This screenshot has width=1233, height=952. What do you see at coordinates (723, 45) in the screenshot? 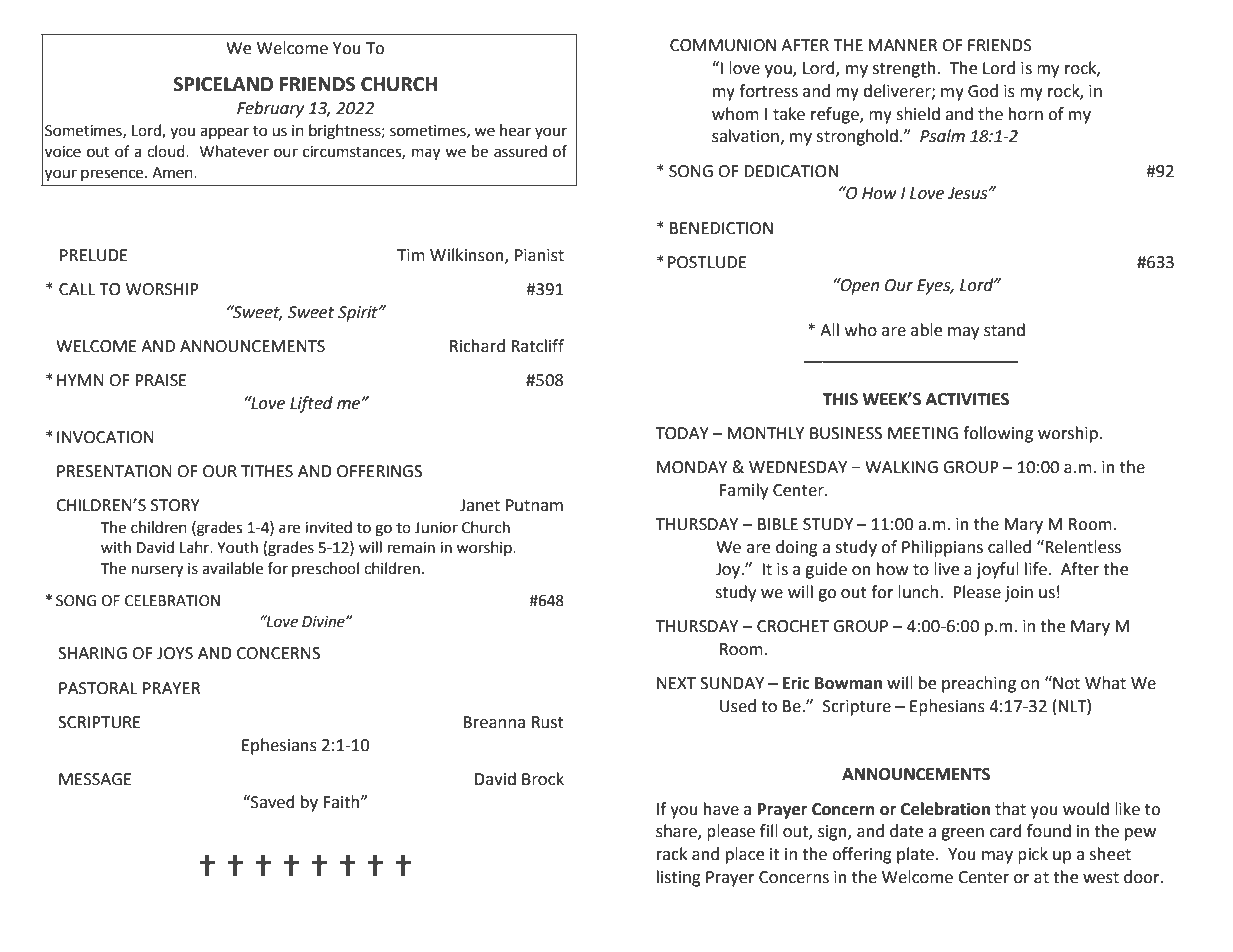
I see `COMMUNION` at bounding box center [723, 45].
